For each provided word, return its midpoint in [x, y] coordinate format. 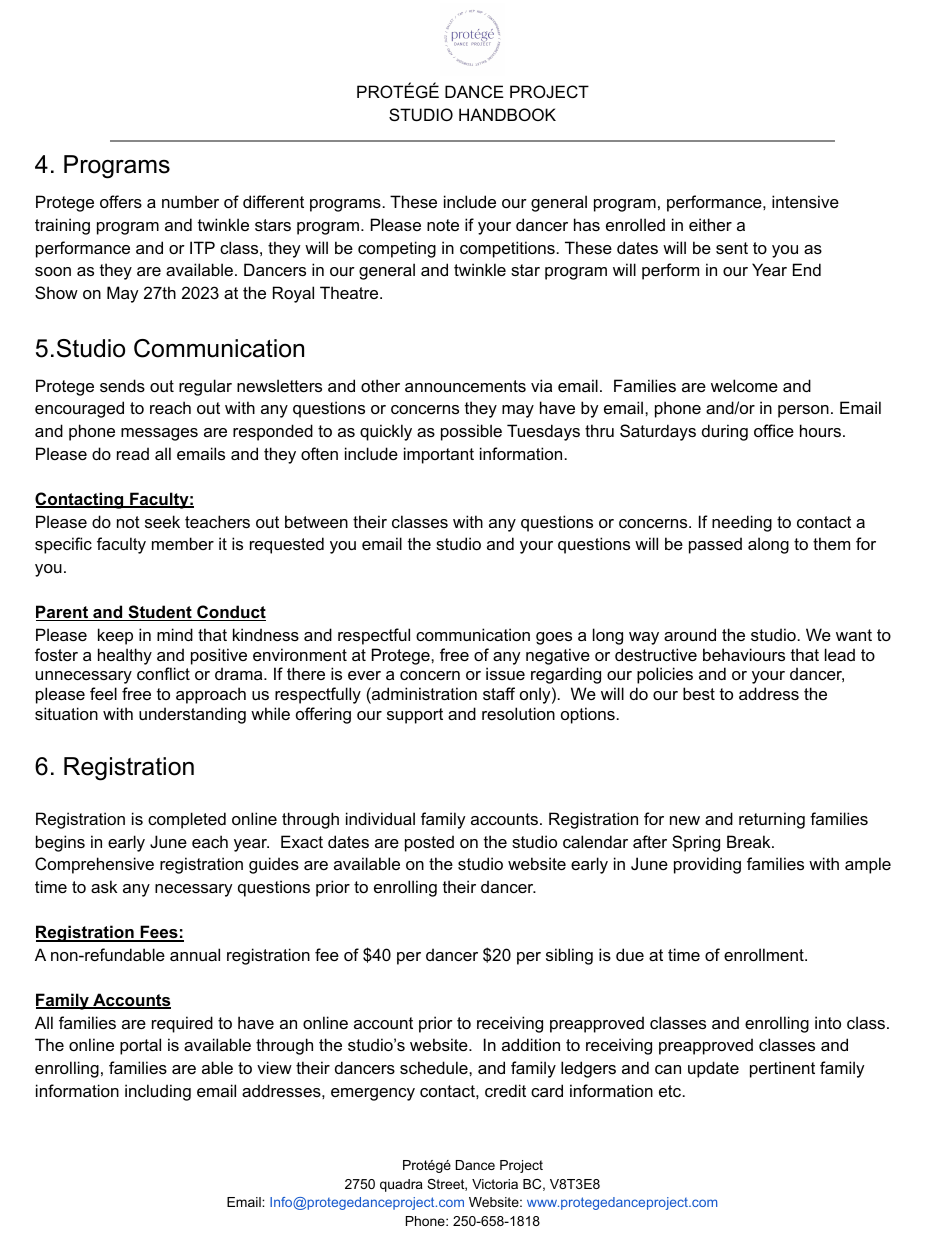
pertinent [782, 1069]
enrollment [765, 954]
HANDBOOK [507, 114]
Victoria [495, 1184]
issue [505, 673]
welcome [744, 385]
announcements [465, 386]
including [158, 1092]
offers [121, 201]
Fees [159, 933]
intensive [805, 201]
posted [429, 843]
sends [122, 385]
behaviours [744, 654]
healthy [125, 656]
